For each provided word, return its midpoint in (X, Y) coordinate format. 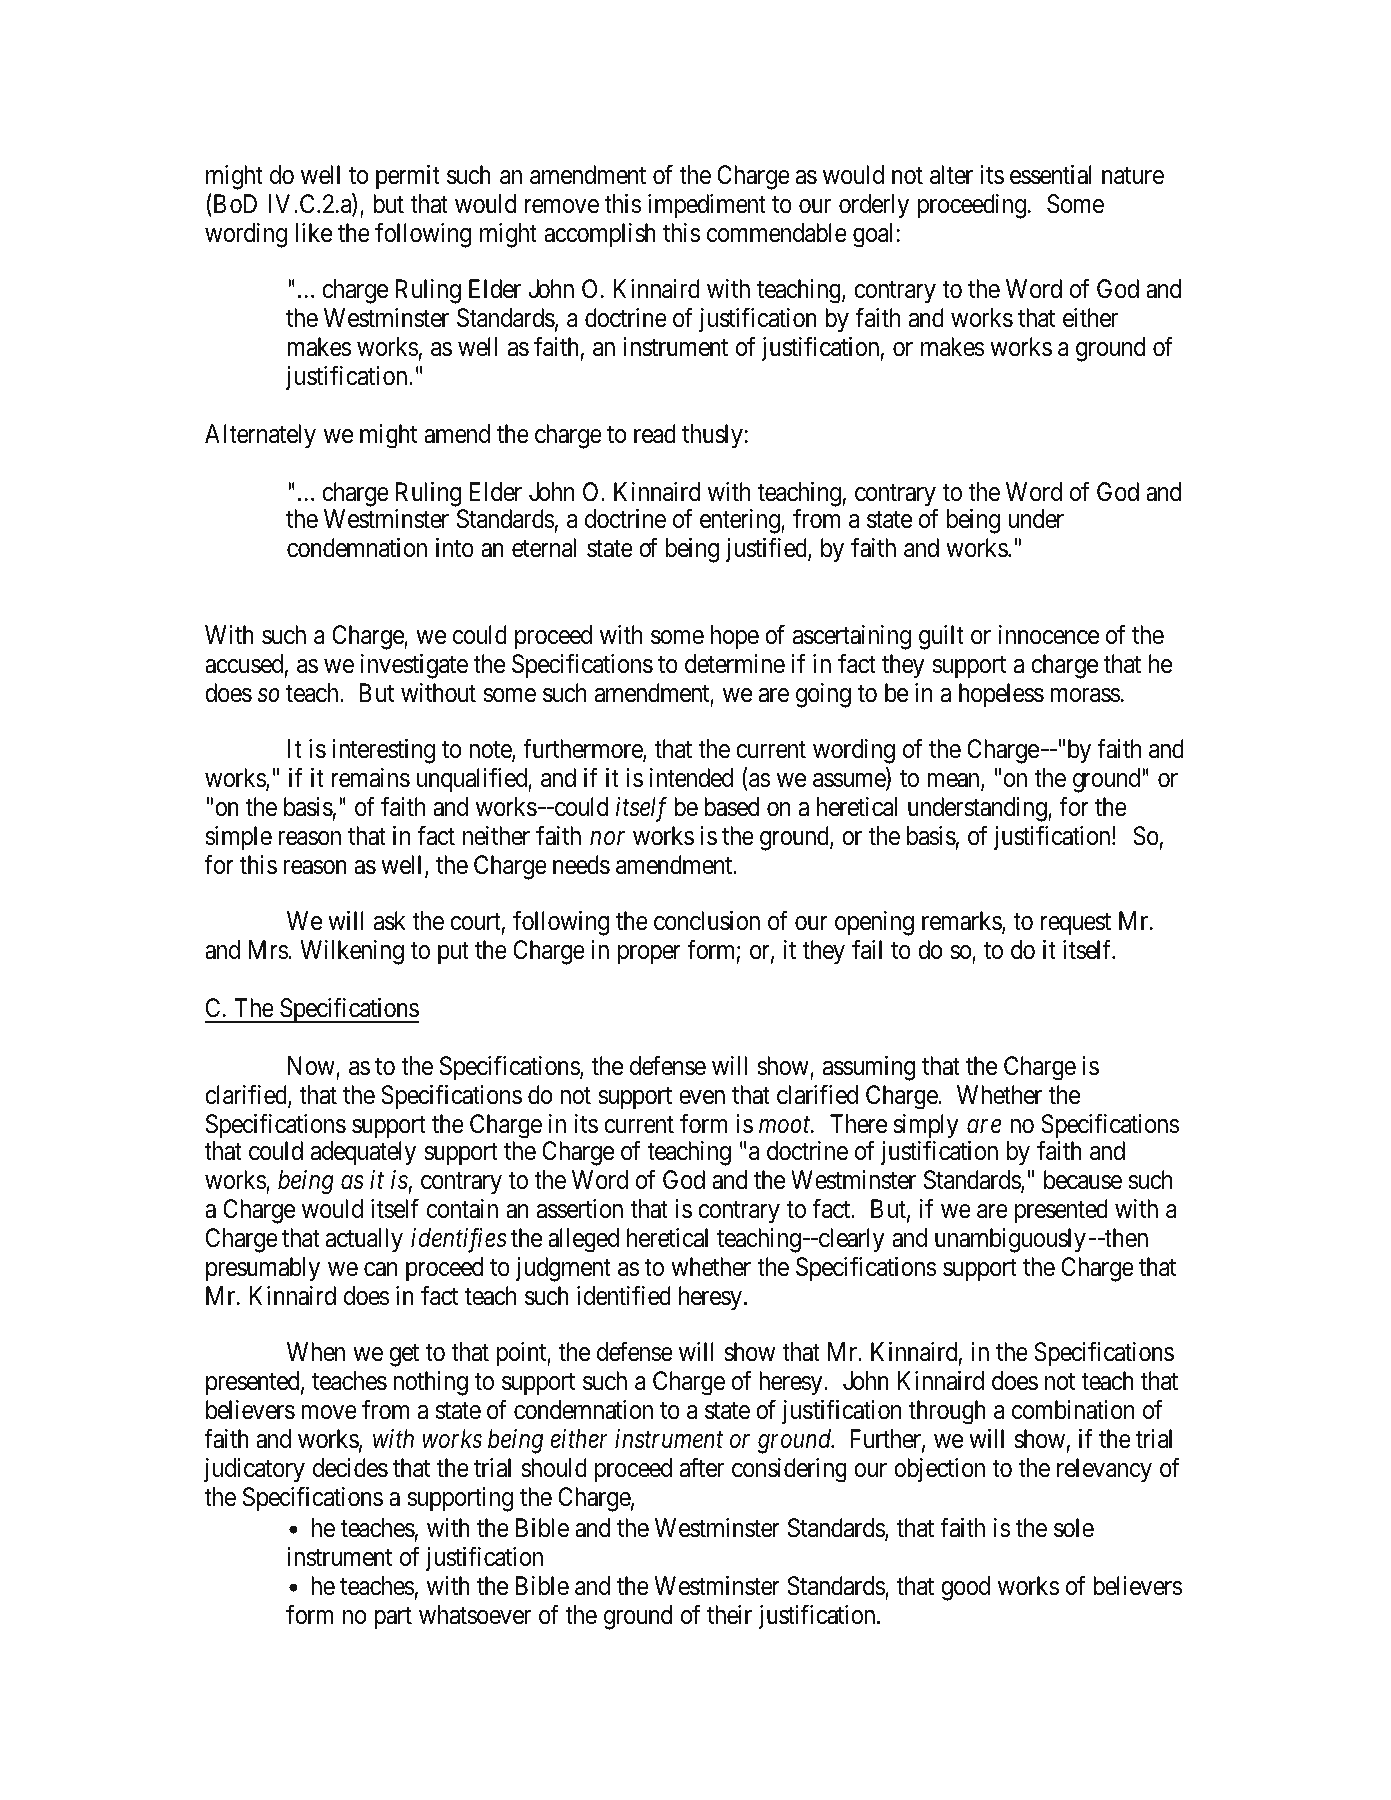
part (393, 1618)
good (965, 1588)
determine (735, 664)
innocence (1049, 635)
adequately (363, 1153)
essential (1051, 175)
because (1083, 1180)
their (729, 1615)
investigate (414, 666)
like (314, 233)
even (702, 1097)
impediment (707, 206)
